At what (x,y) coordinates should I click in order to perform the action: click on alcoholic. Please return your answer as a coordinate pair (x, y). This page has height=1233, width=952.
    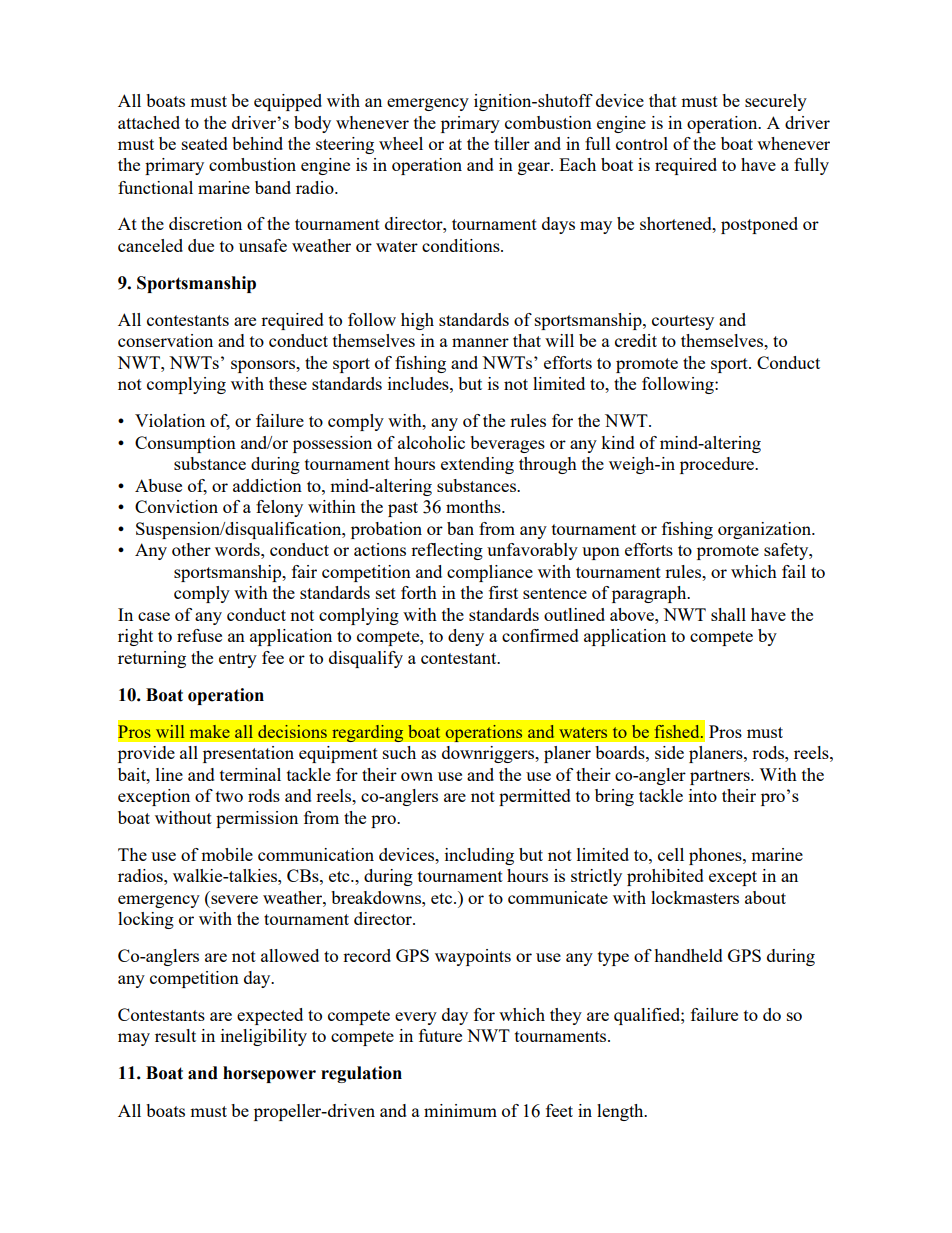
    Looking at the image, I should click on (431, 442).
